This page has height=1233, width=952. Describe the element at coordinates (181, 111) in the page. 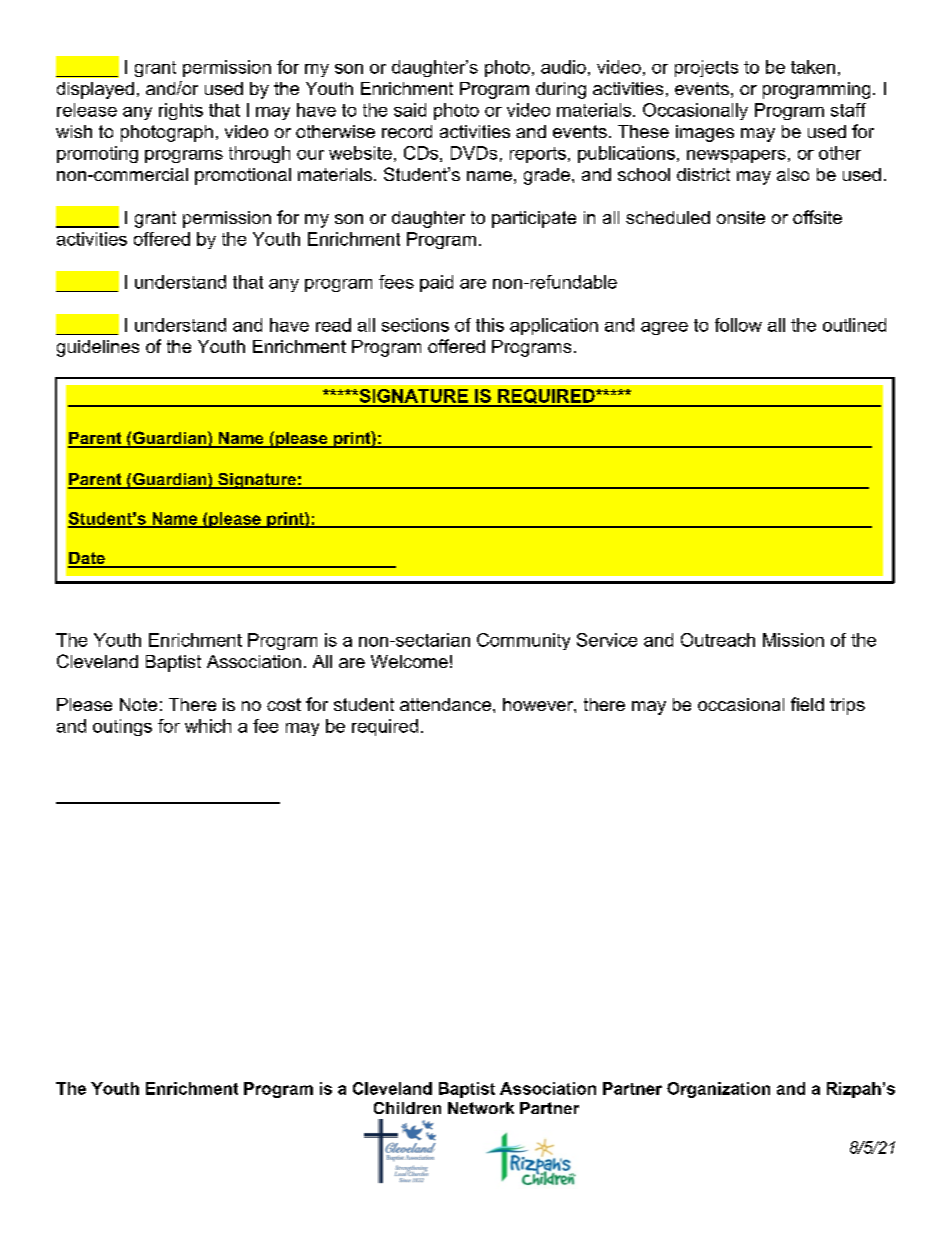

I see `rights` at that location.
